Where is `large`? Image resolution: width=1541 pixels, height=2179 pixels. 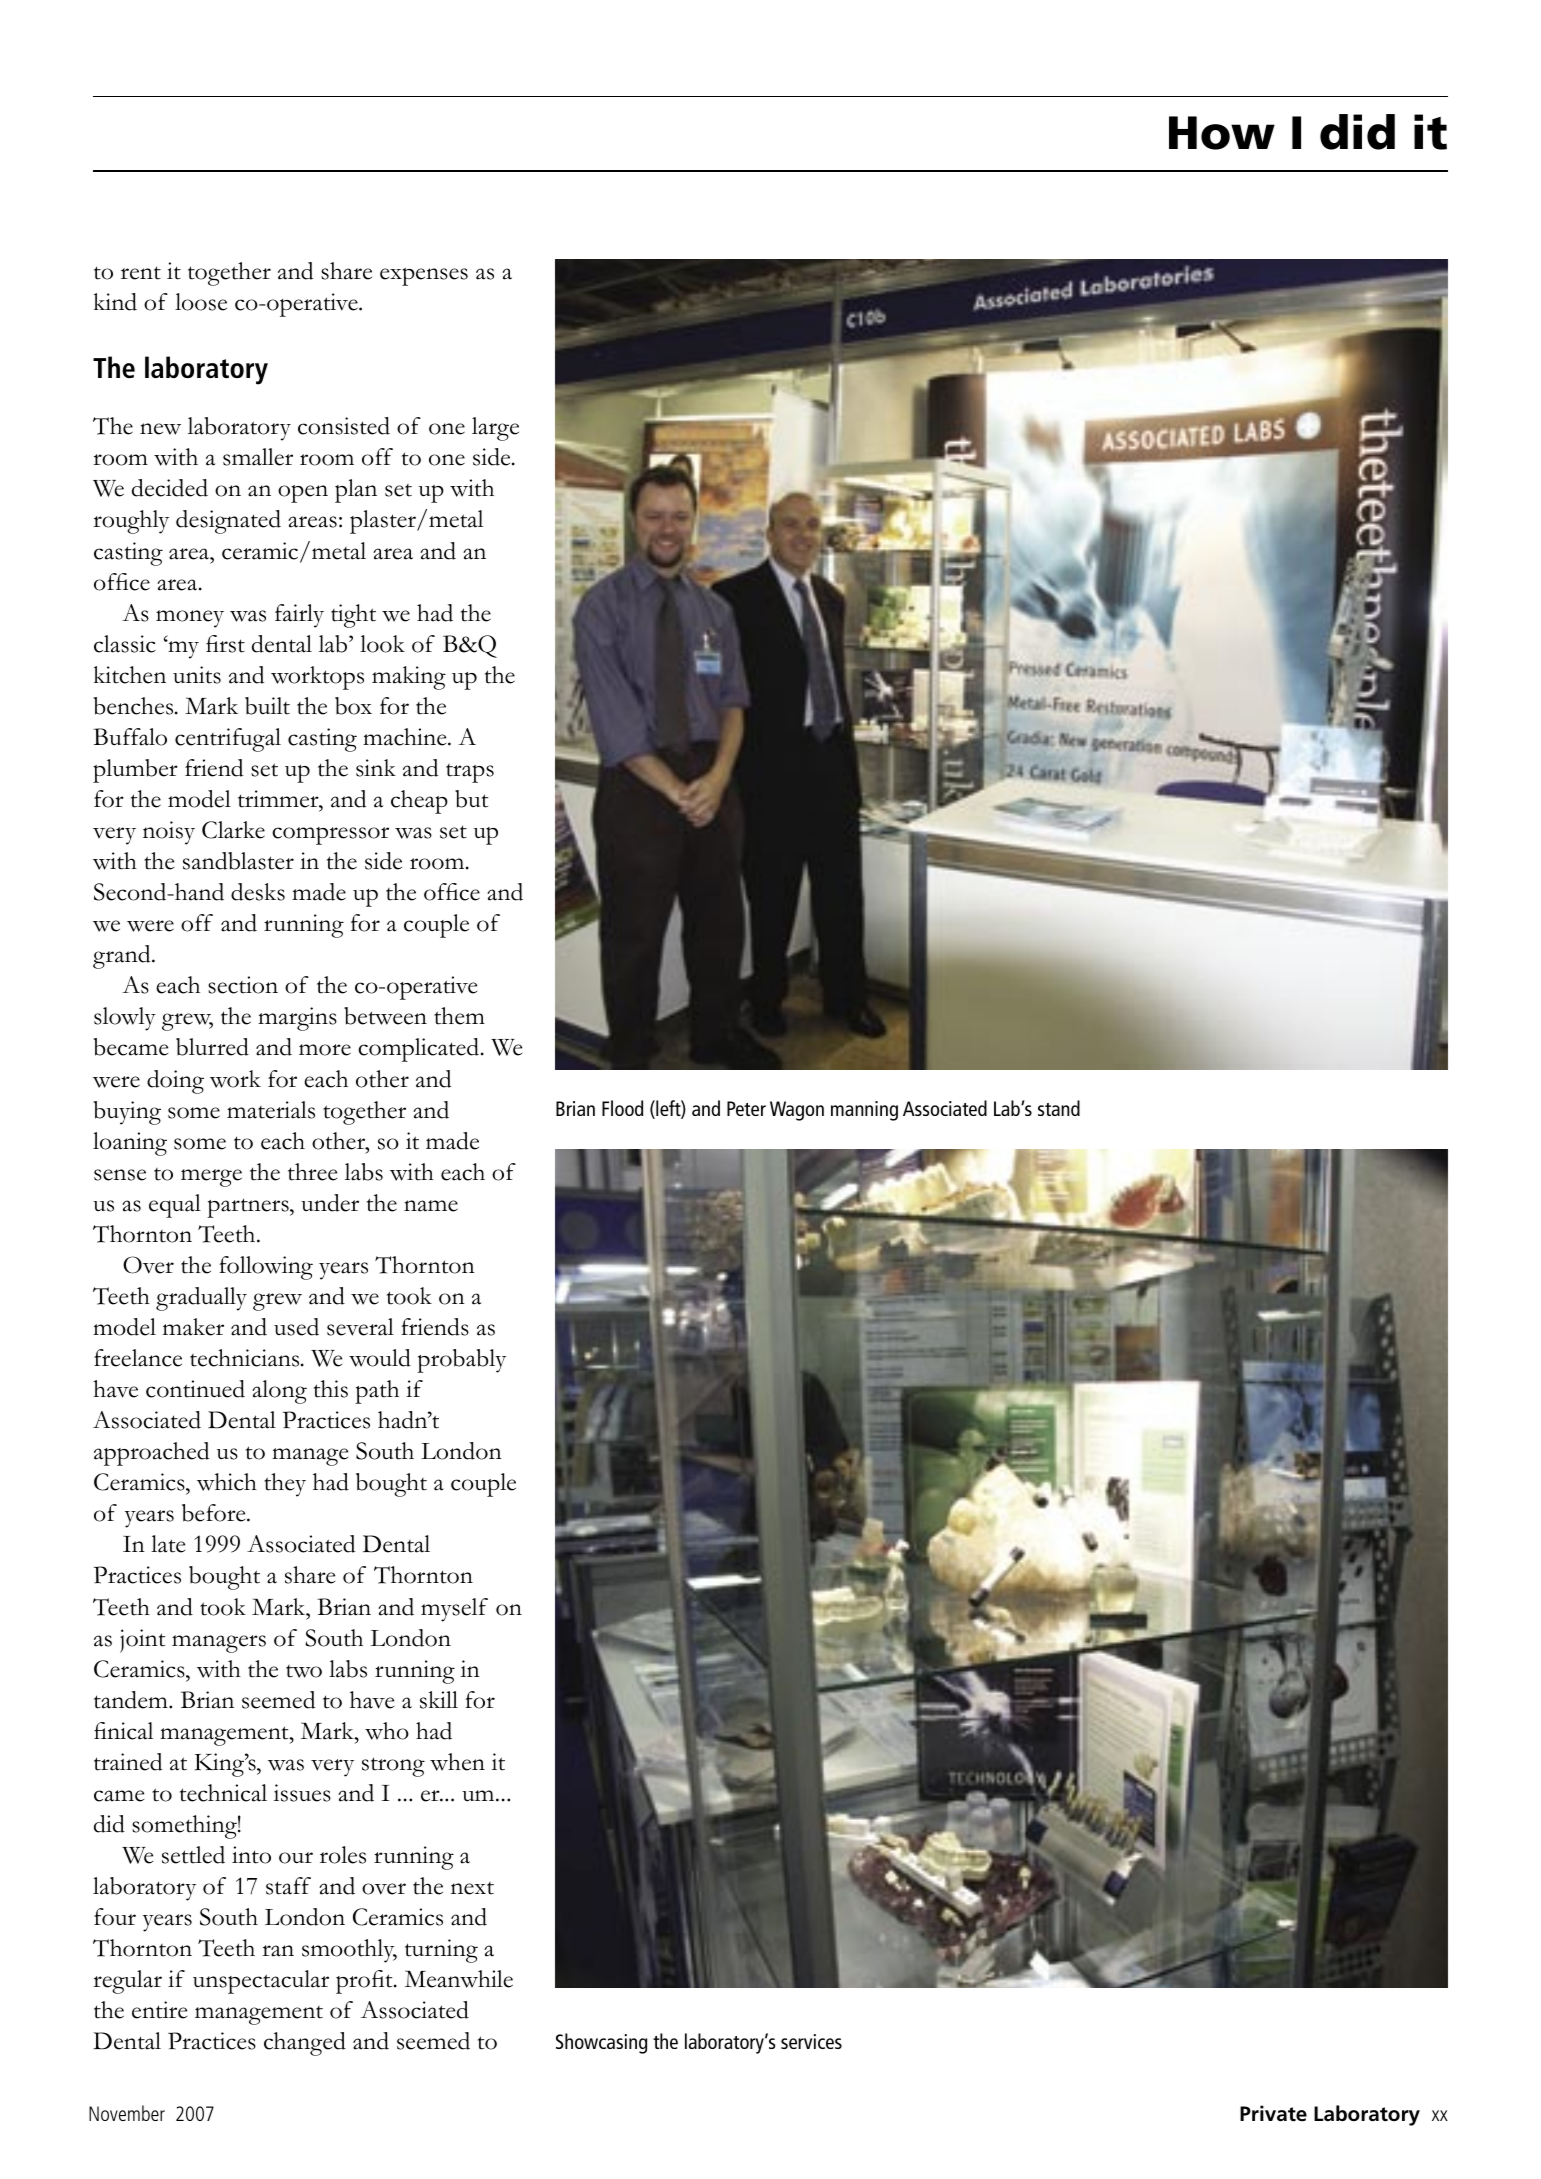
large is located at coordinates (495, 429).
